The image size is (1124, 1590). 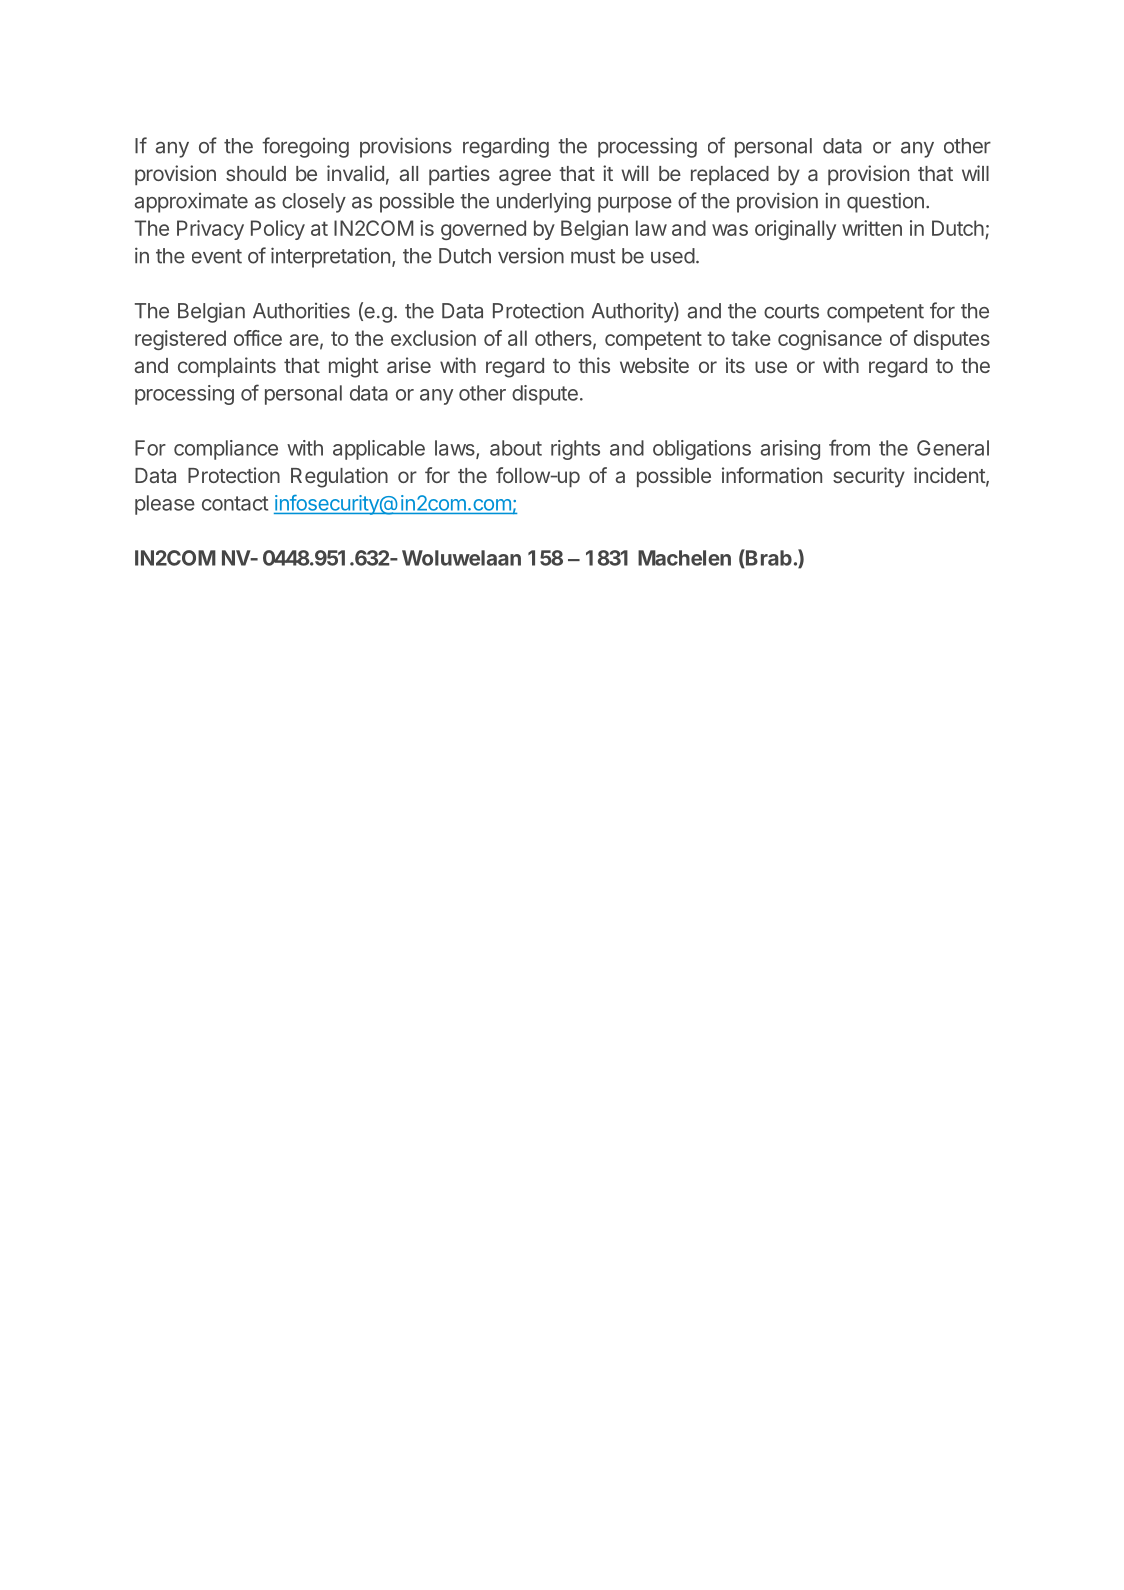 I want to click on office, so click(x=258, y=338).
